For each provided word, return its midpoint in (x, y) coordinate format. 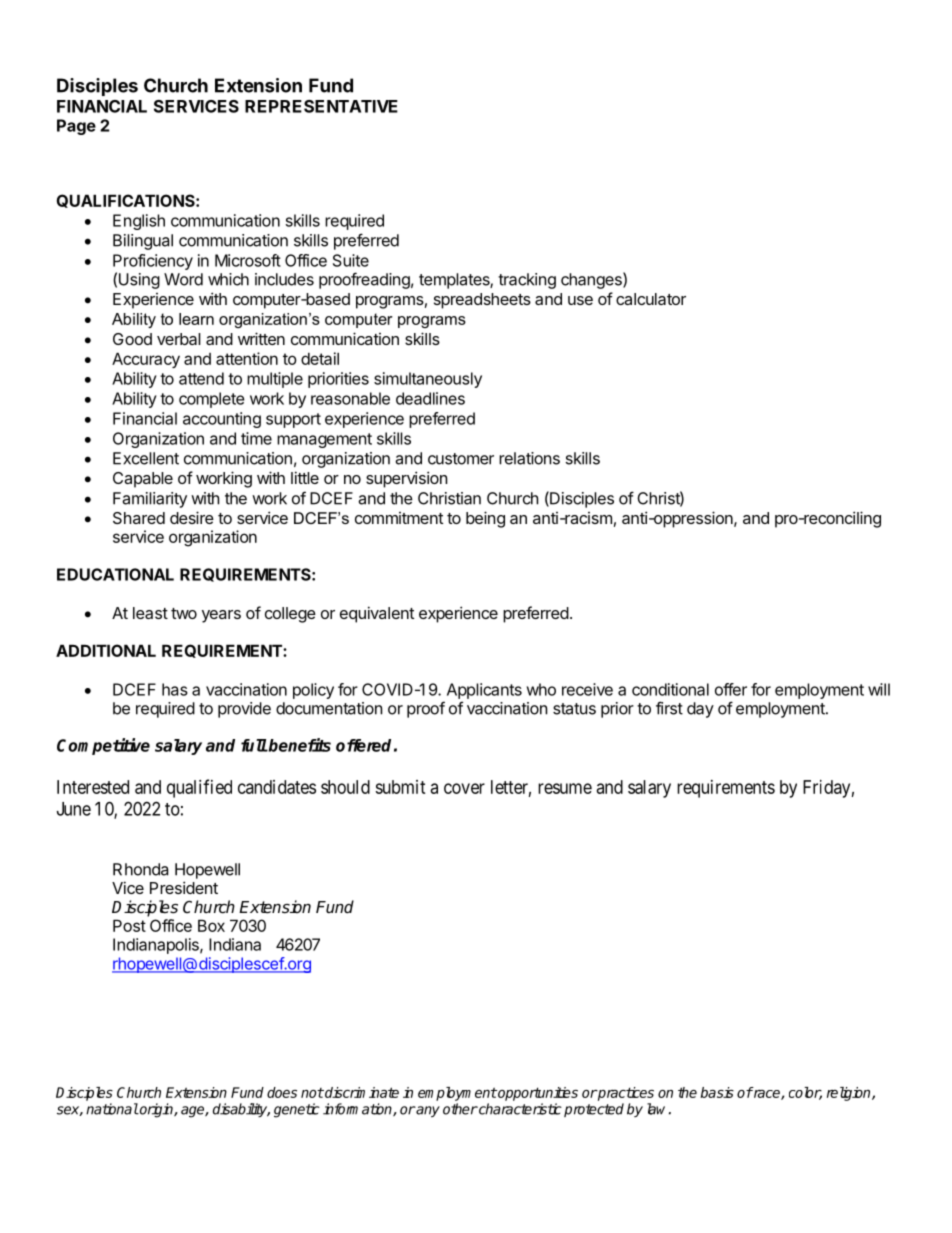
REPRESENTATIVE (321, 106)
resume (565, 788)
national (112, 1109)
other (460, 1109)
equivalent (377, 614)
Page (76, 127)
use (580, 300)
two (184, 613)
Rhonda (141, 869)
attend (201, 378)
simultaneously (428, 380)
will (879, 689)
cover (464, 788)
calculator (651, 299)
